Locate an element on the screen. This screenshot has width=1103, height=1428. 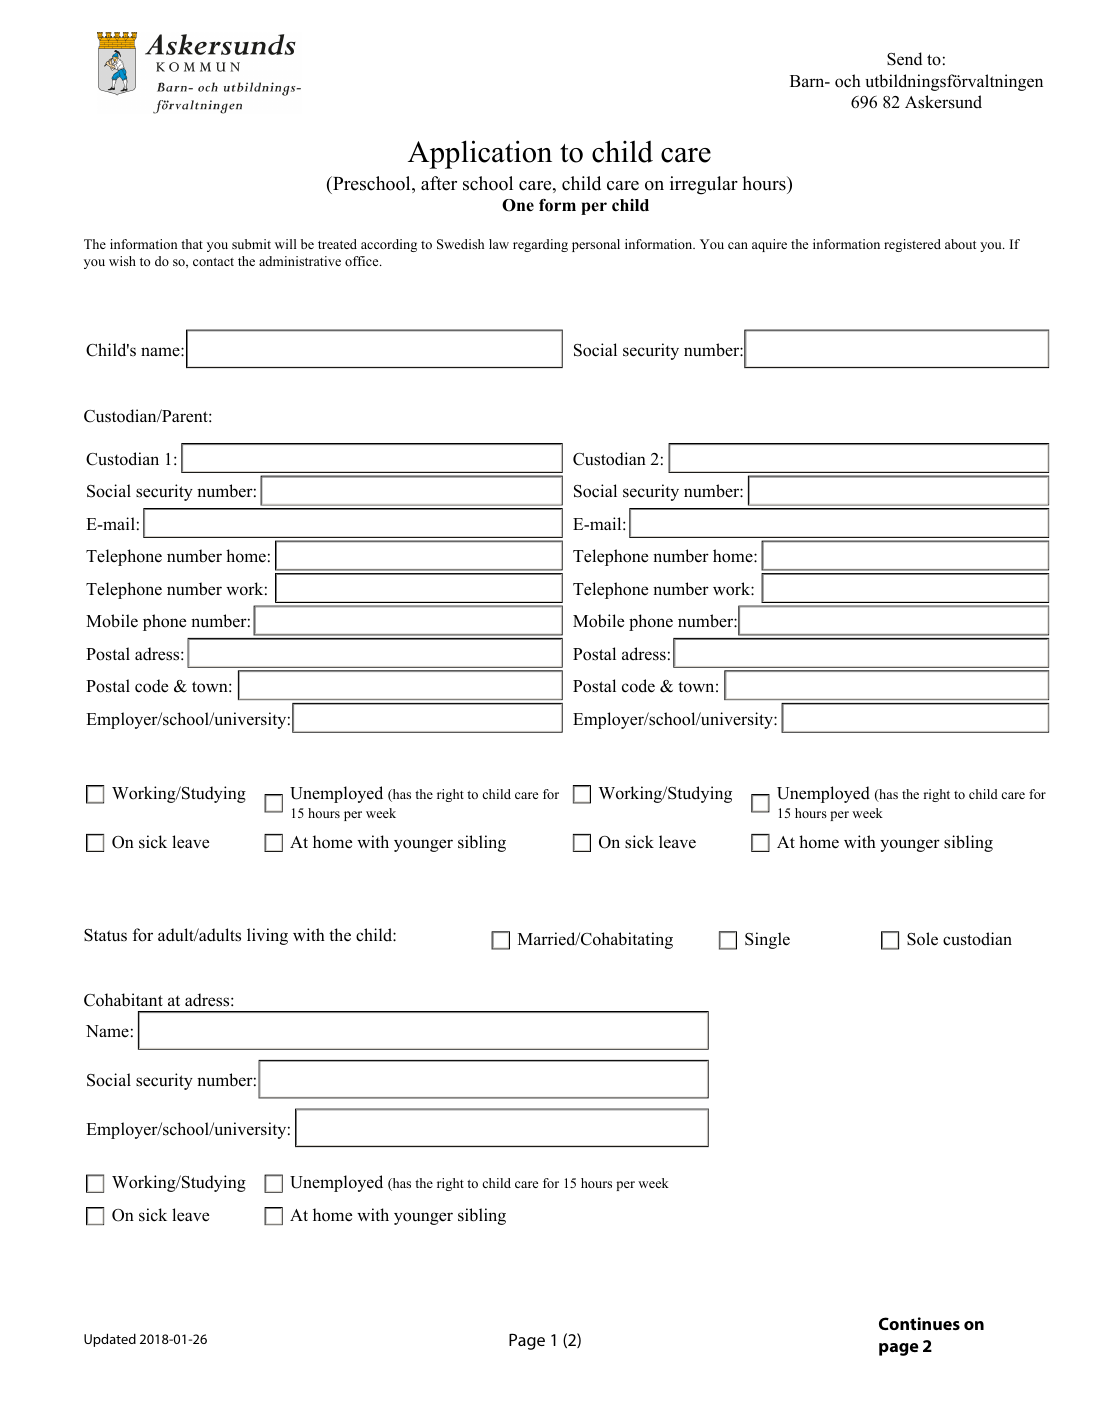
Updated is located at coordinates (110, 1340).
